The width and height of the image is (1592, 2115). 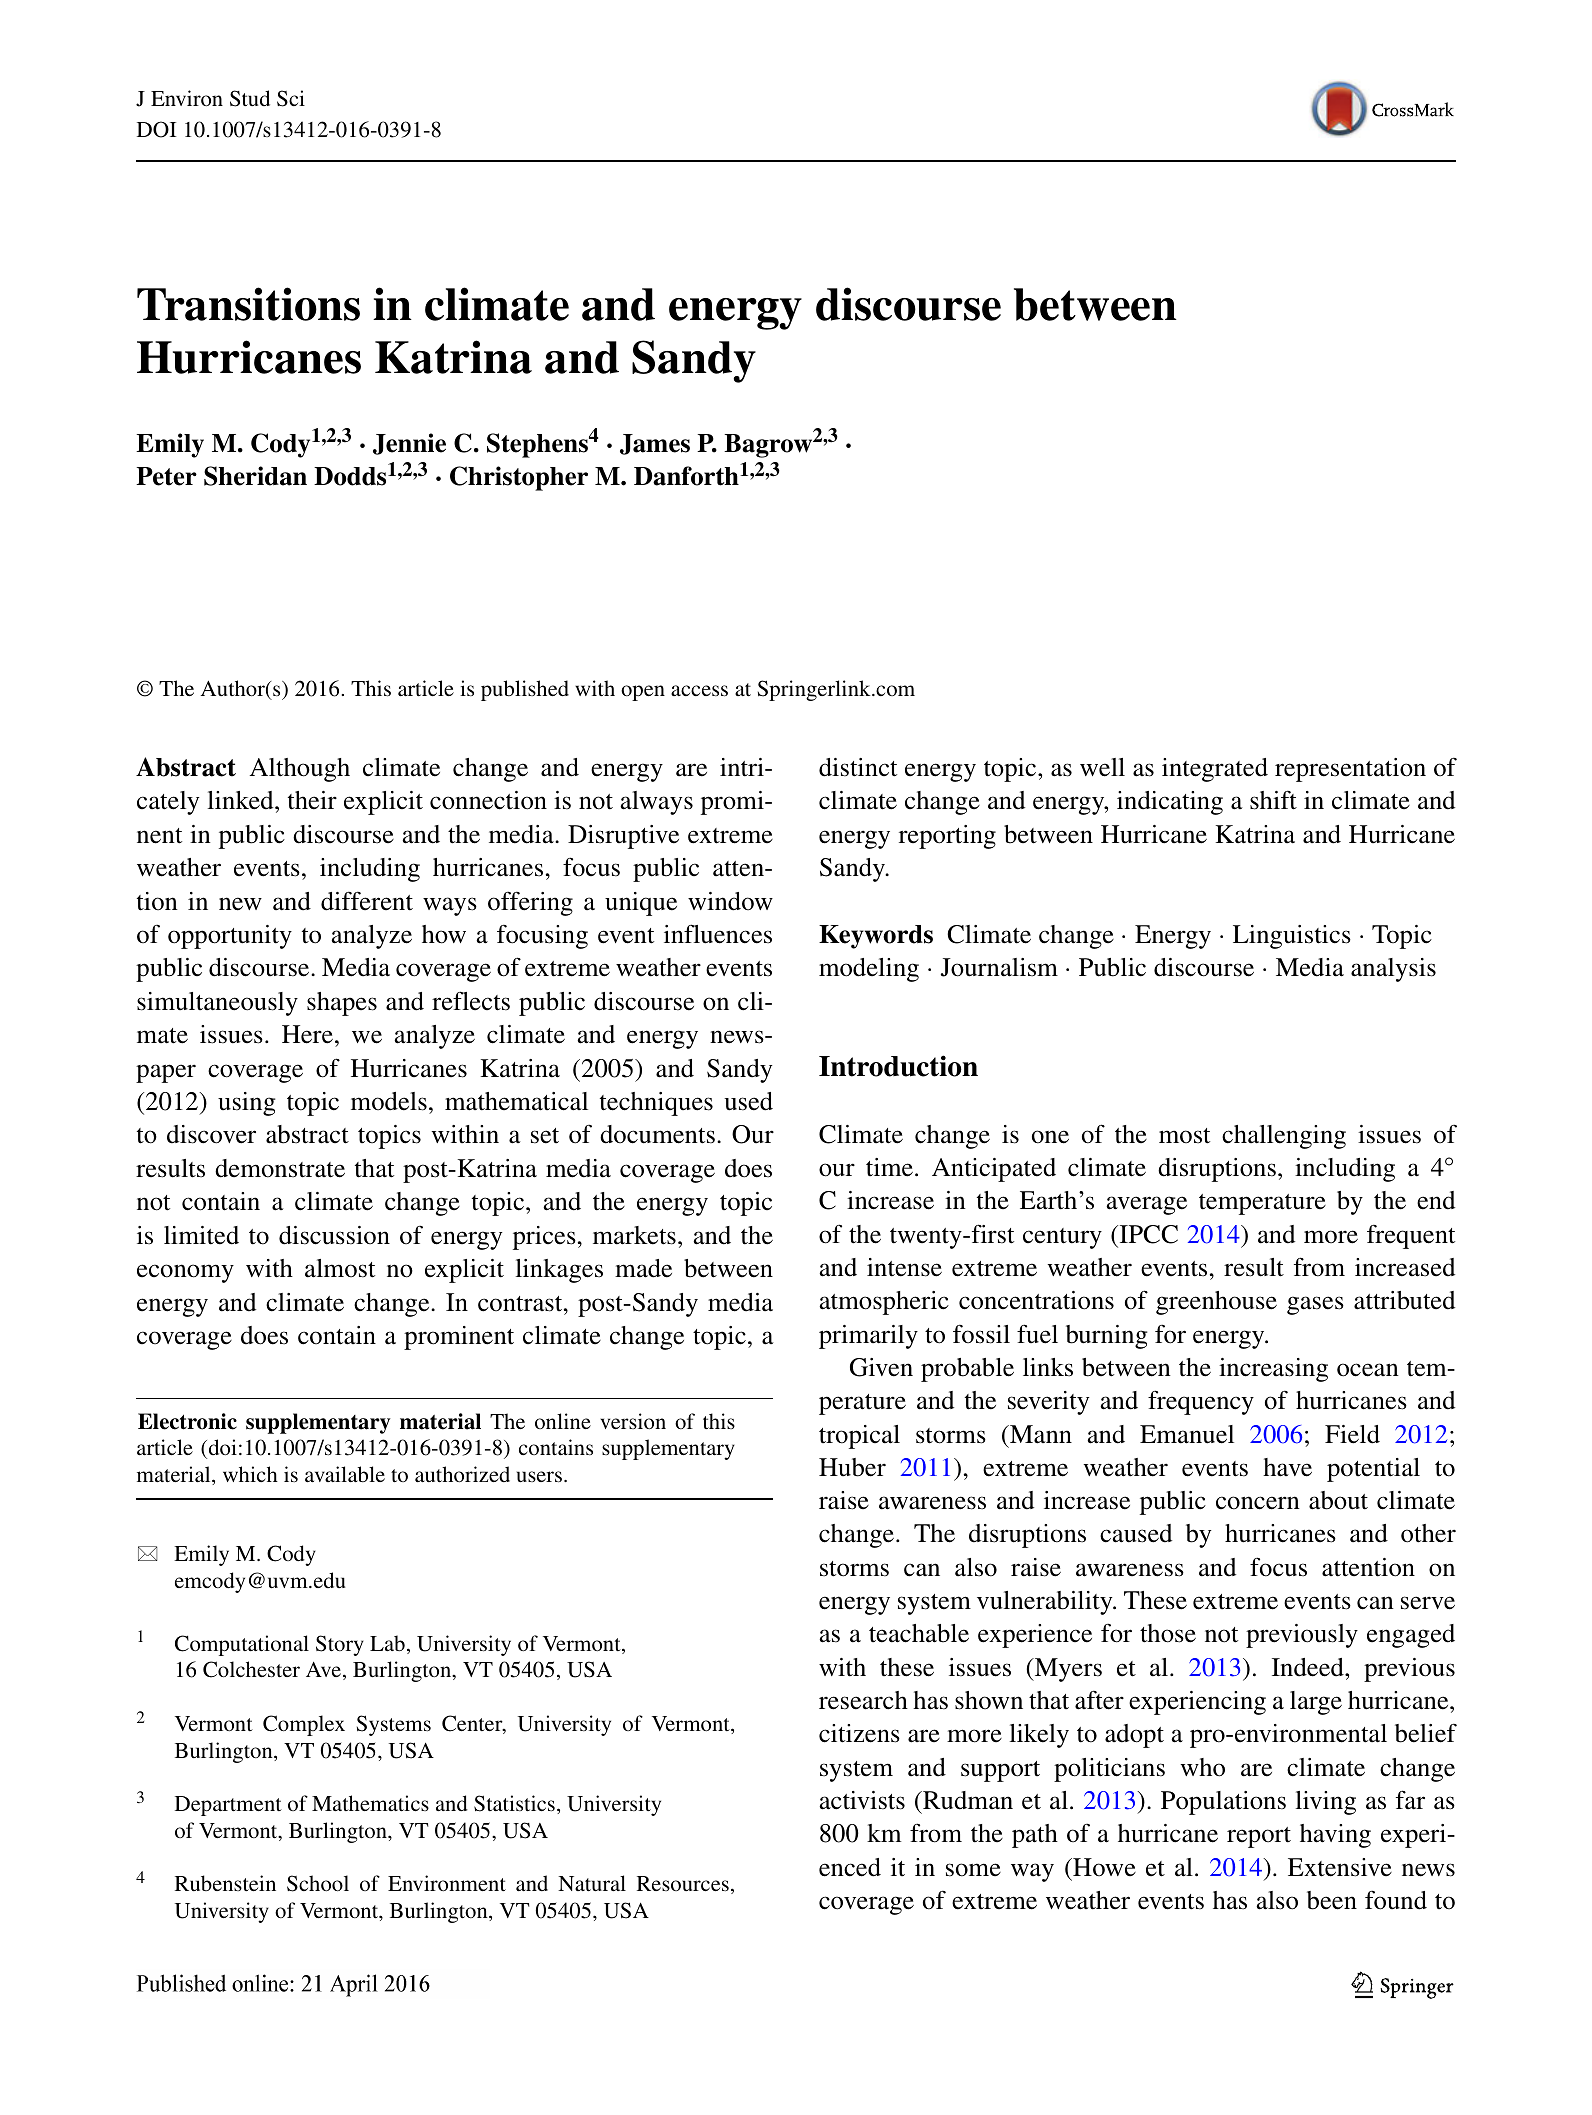 What do you see at coordinates (342, 1004) in the image?
I see `shapes` at bounding box center [342, 1004].
